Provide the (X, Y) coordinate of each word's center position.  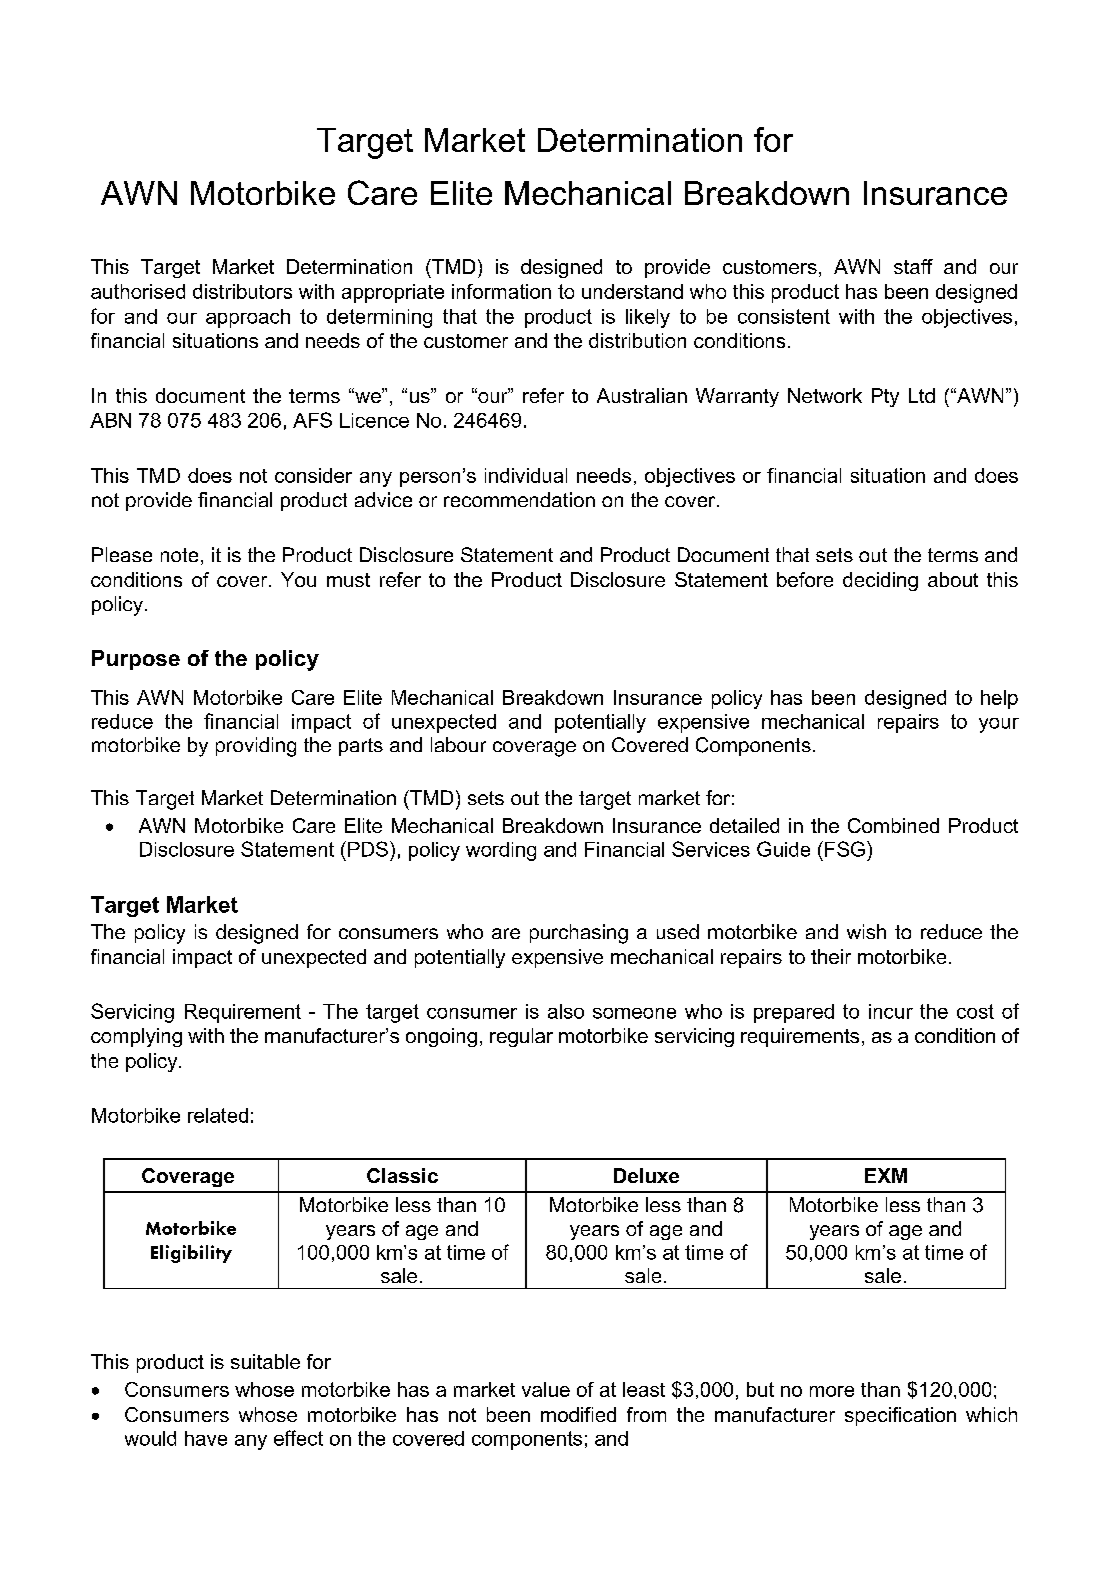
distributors (242, 291)
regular (521, 1037)
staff (913, 266)
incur (891, 1011)
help (999, 699)
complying (136, 1037)
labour (458, 744)
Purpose (136, 660)
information (501, 291)
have (206, 1438)
